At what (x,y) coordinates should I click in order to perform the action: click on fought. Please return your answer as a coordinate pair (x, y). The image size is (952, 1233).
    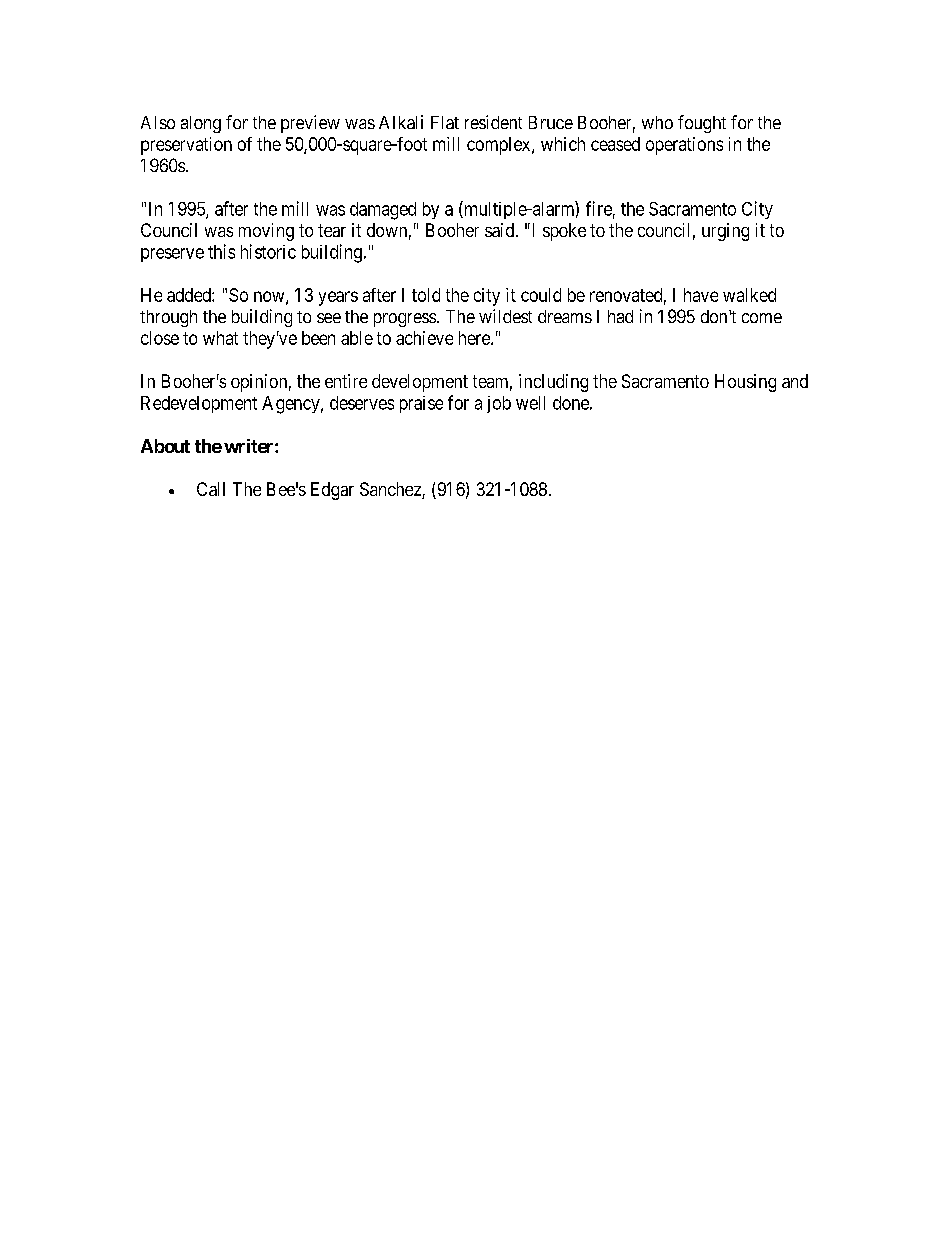
    Looking at the image, I should click on (702, 124).
